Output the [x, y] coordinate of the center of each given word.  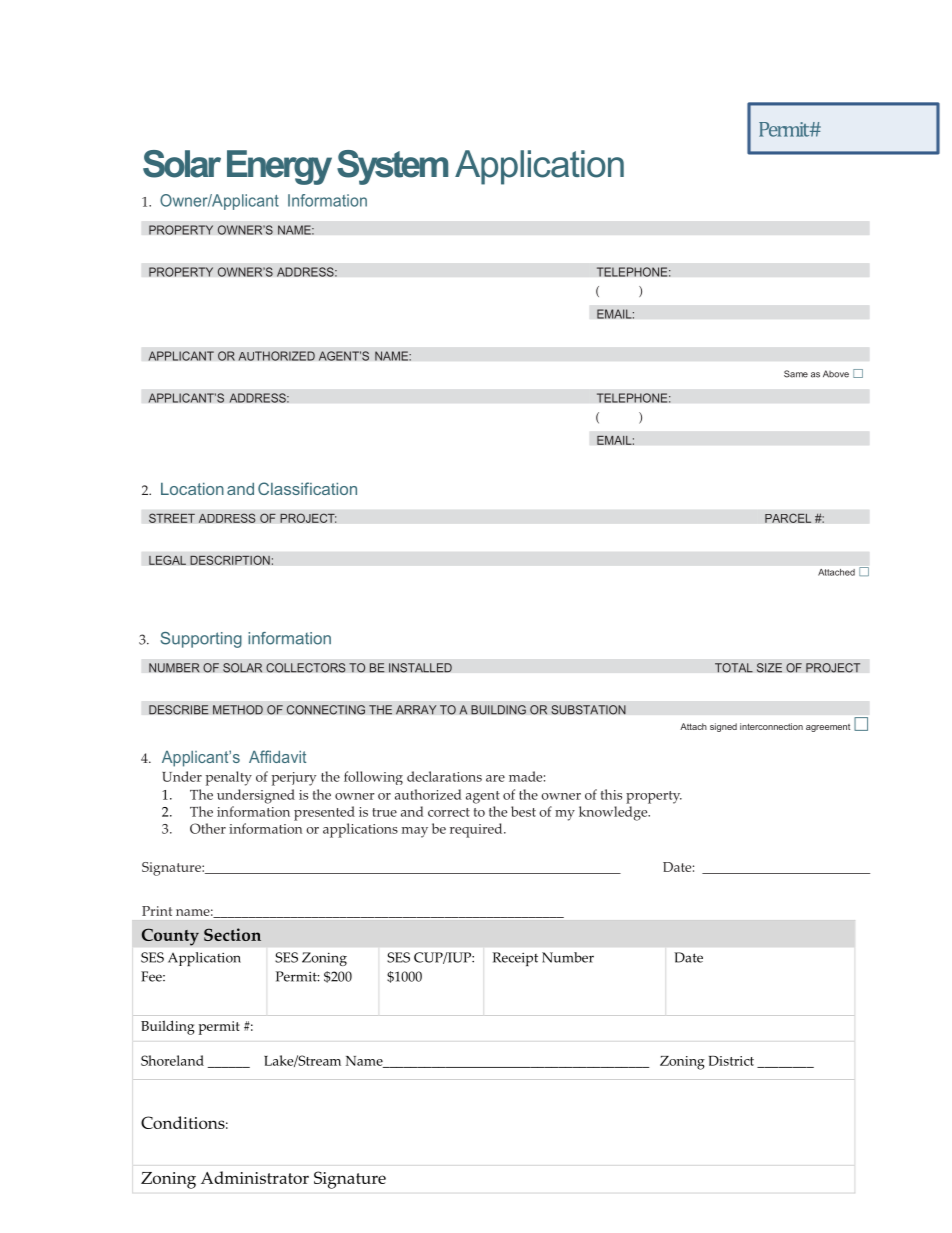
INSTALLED [420, 668]
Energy [279, 167]
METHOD [238, 710]
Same [796, 374]
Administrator [255, 1177]
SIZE [769, 668]
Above [836, 374]
